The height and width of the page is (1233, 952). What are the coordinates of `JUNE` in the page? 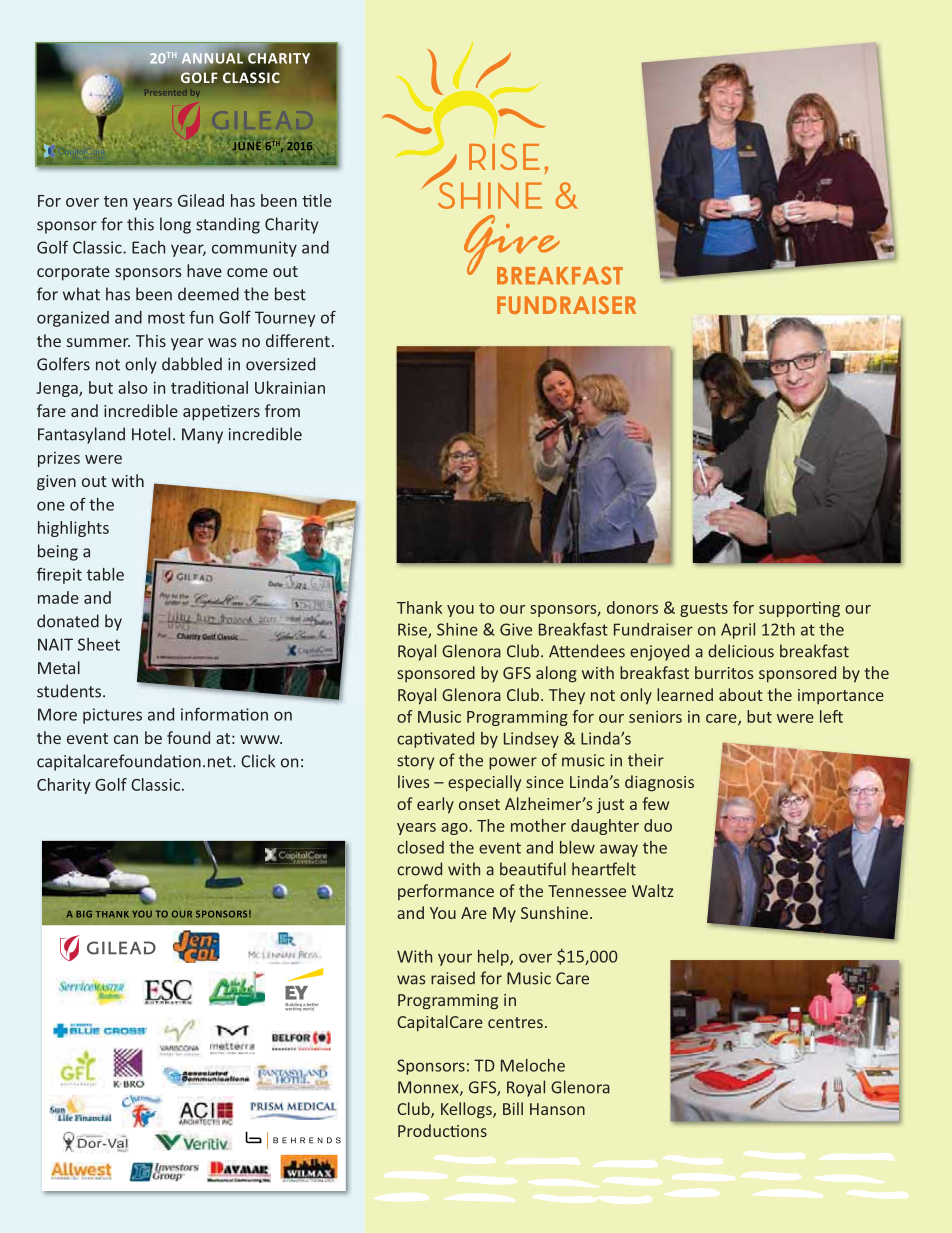 It's located at (247, 145).
